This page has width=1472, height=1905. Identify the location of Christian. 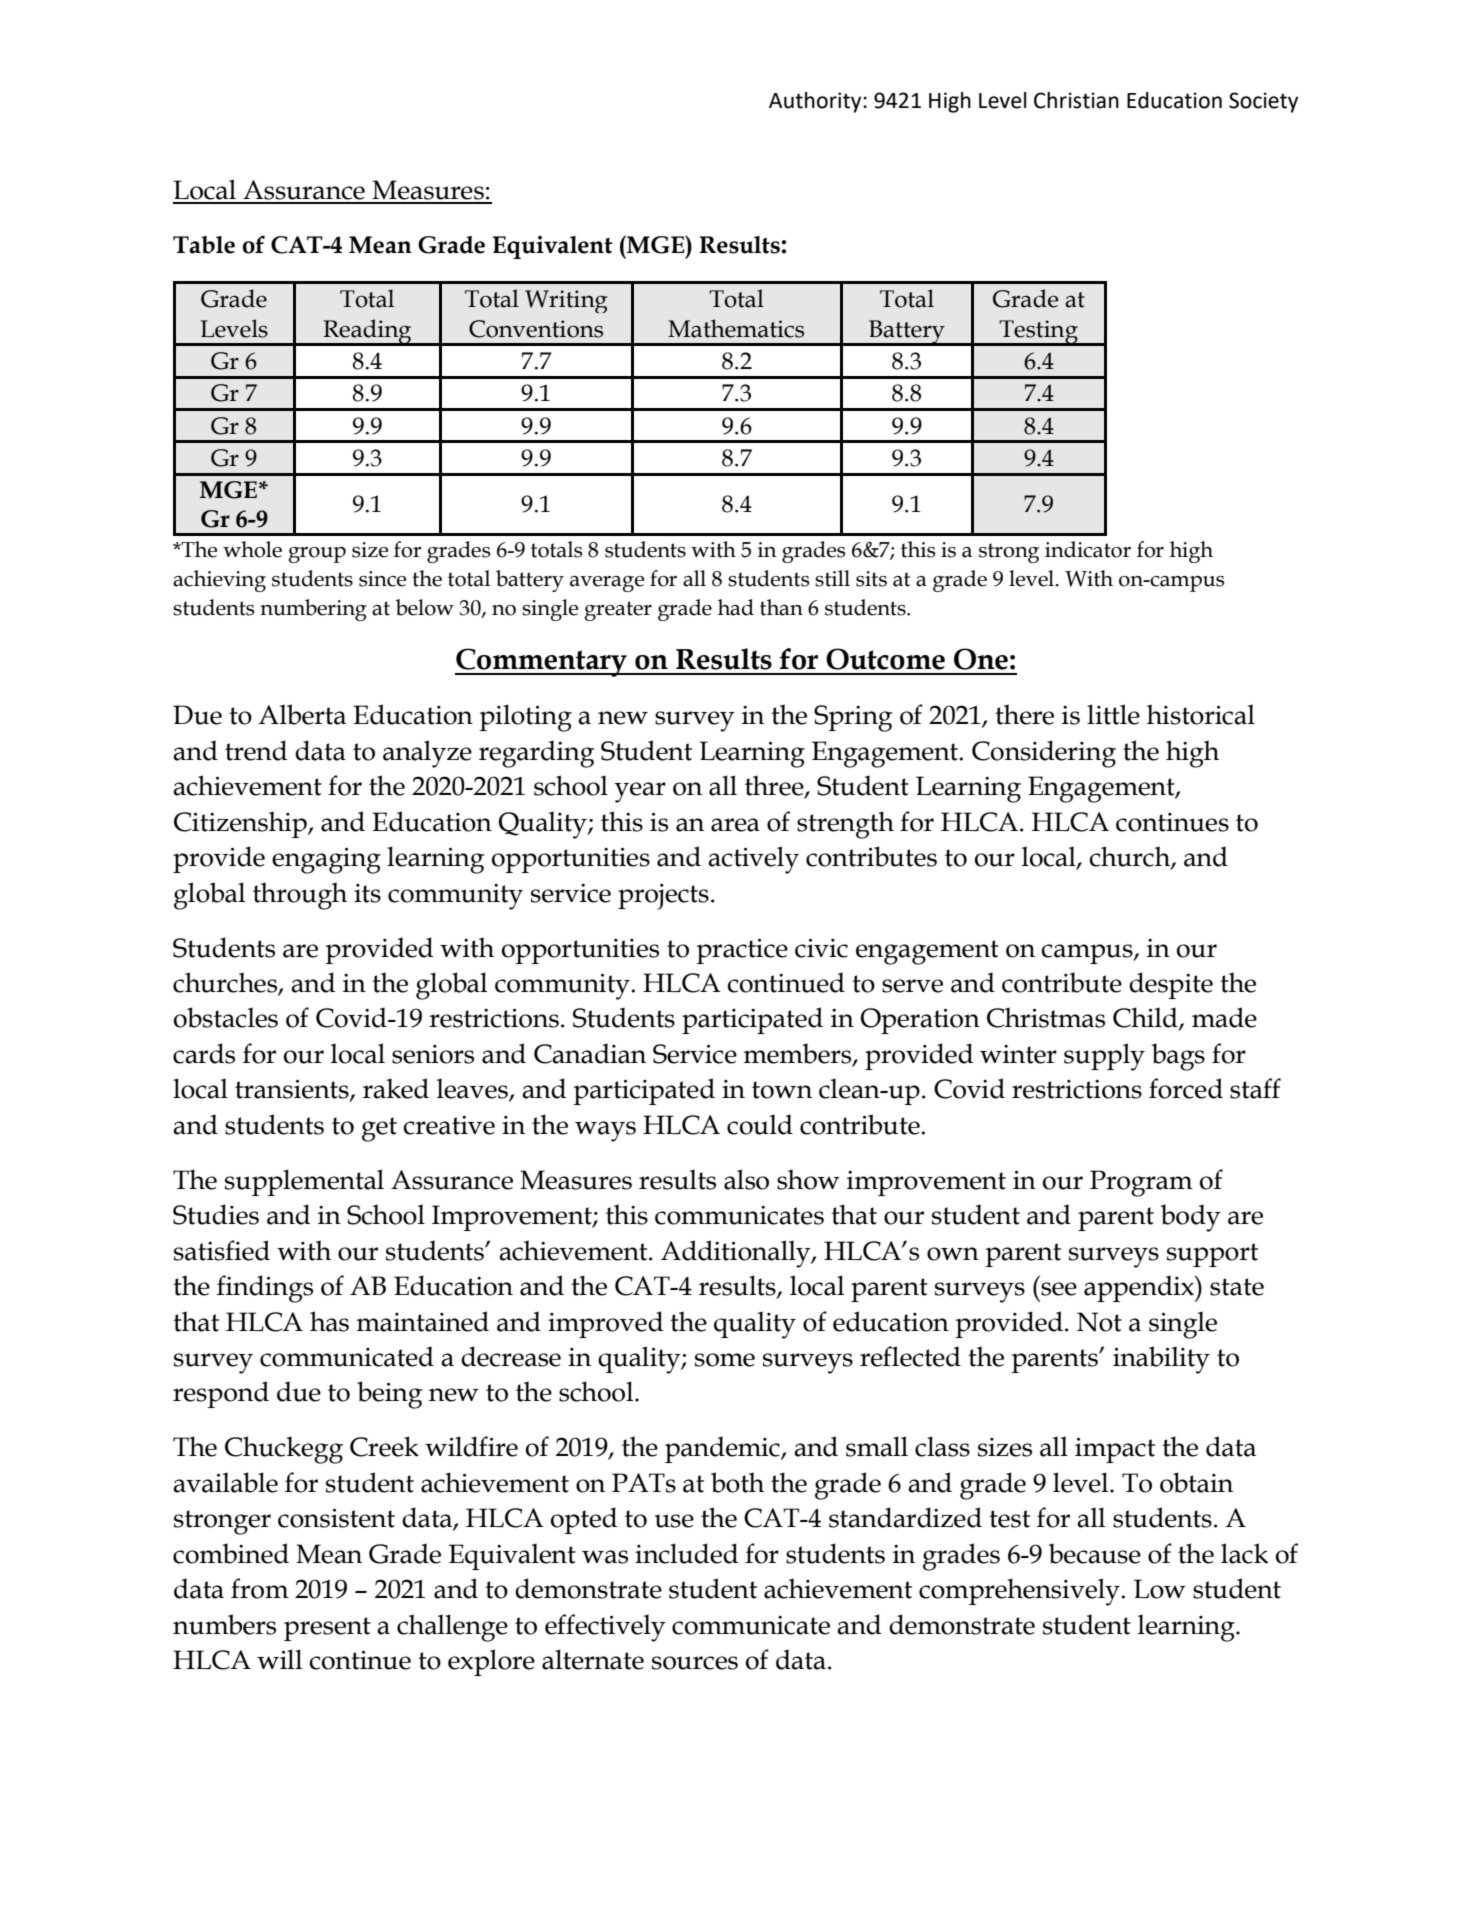
(1076, 100).
